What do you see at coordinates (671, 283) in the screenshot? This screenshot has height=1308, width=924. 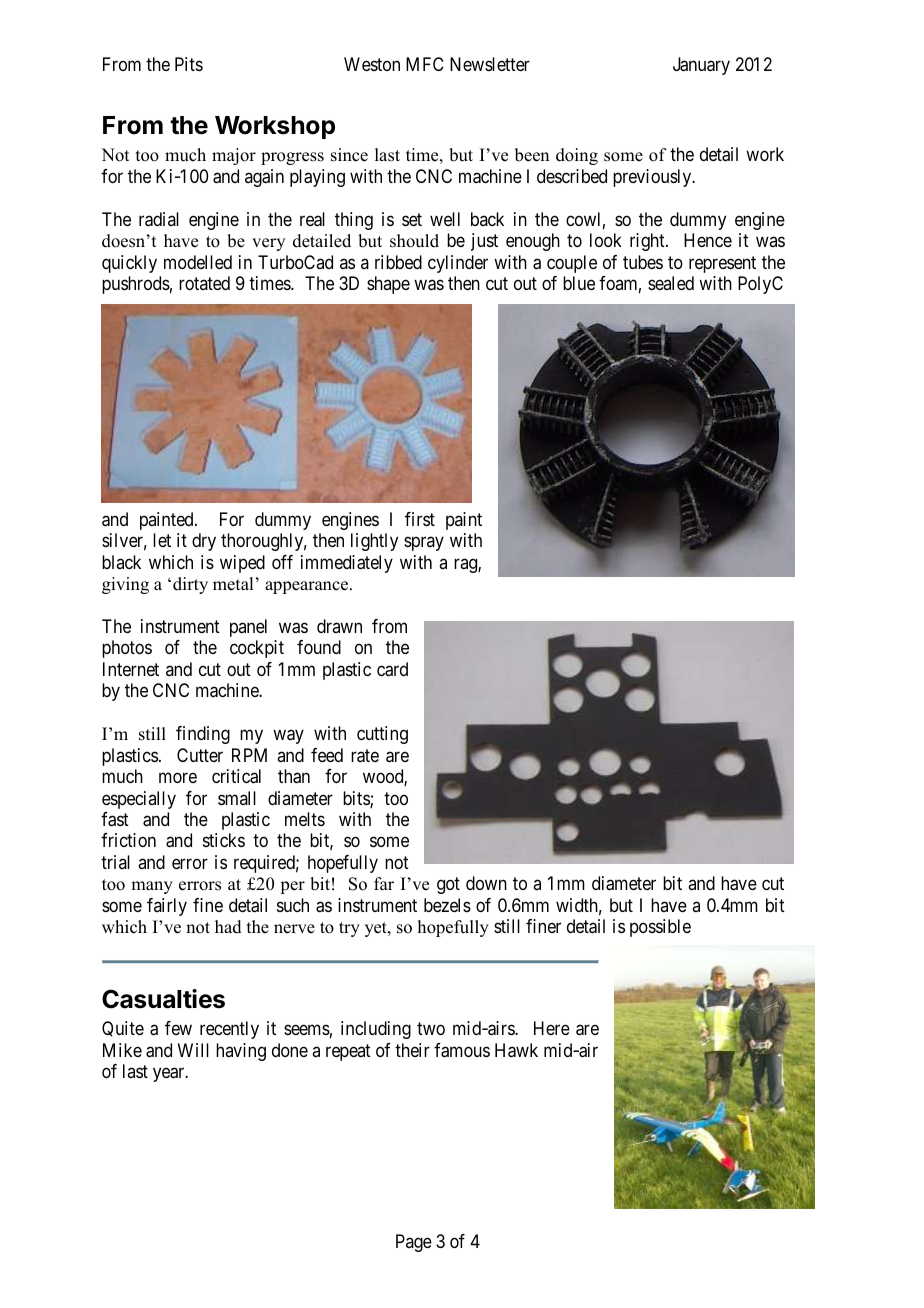 I see `sealed` at bounding box center [671, 283].
